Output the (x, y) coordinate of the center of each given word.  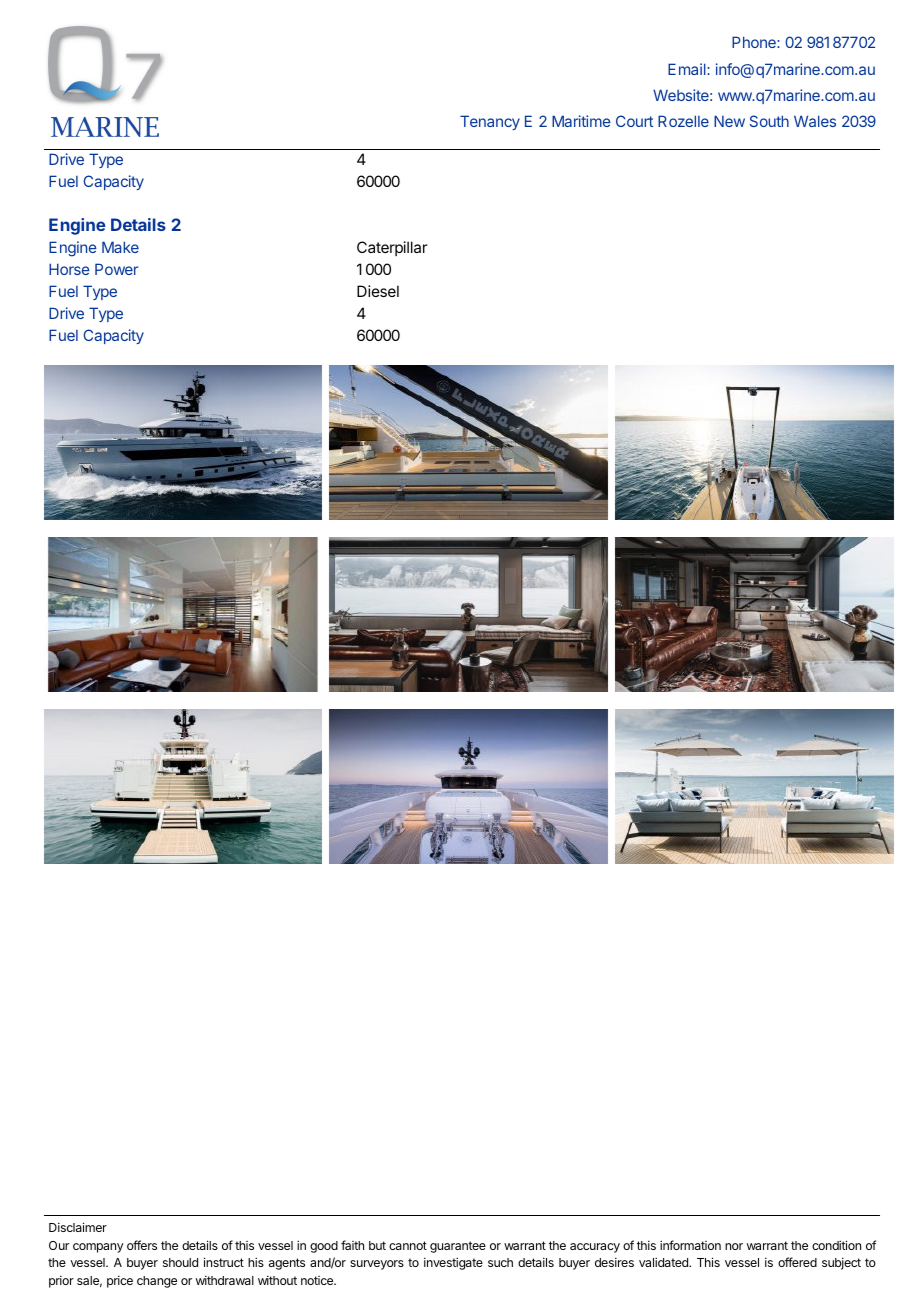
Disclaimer (78, 1227)
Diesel (378, 291)
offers (142, 1245)
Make (120, 247)
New (729, 121)
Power (116, 269)
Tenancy (490, 122)
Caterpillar (392, 248)
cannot (408, 1245)
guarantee (458, 1247)
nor (734, 1246)
